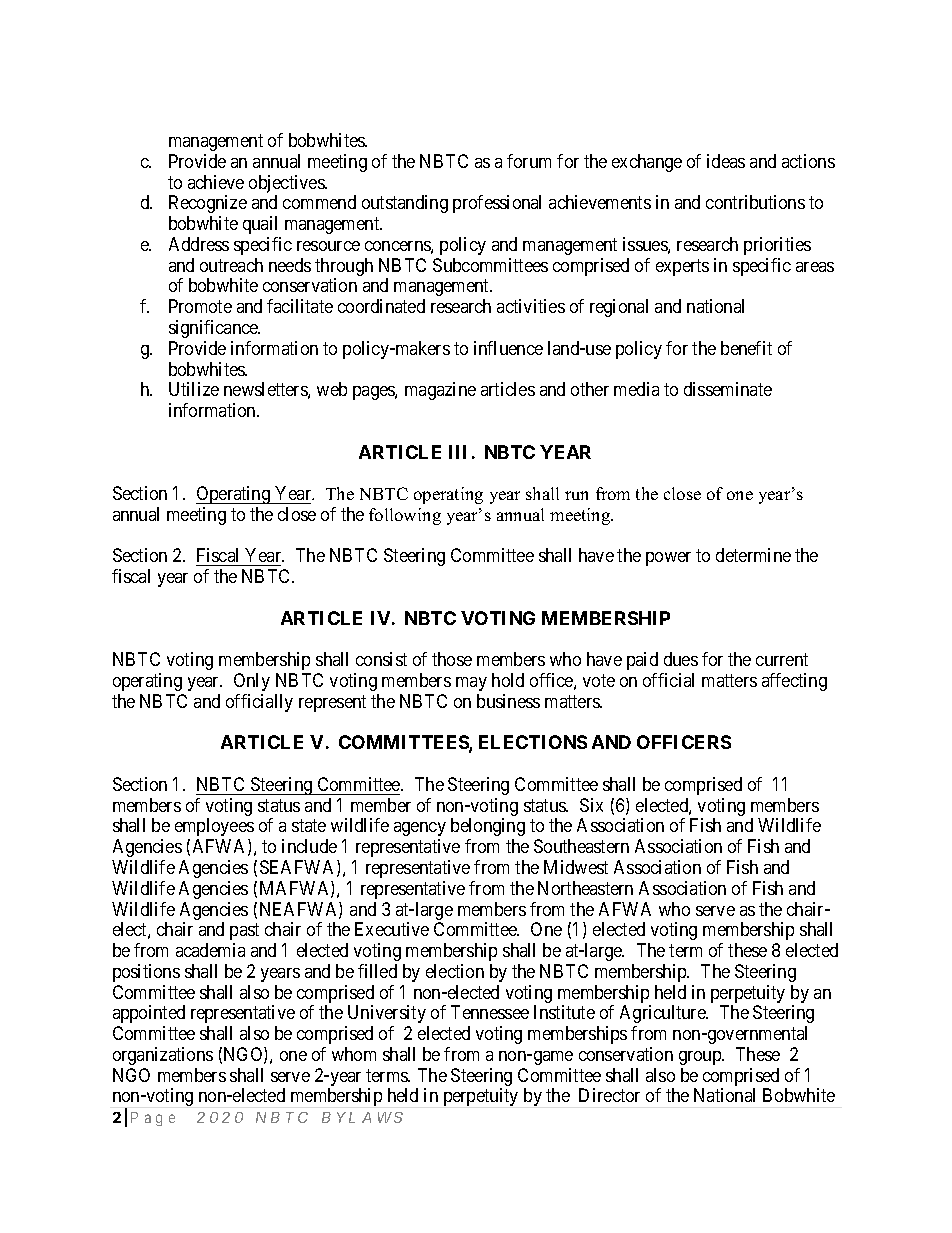 The height and width of the screenshot is (1233, 952). I want to click on Utilize, so click(194, 389).
